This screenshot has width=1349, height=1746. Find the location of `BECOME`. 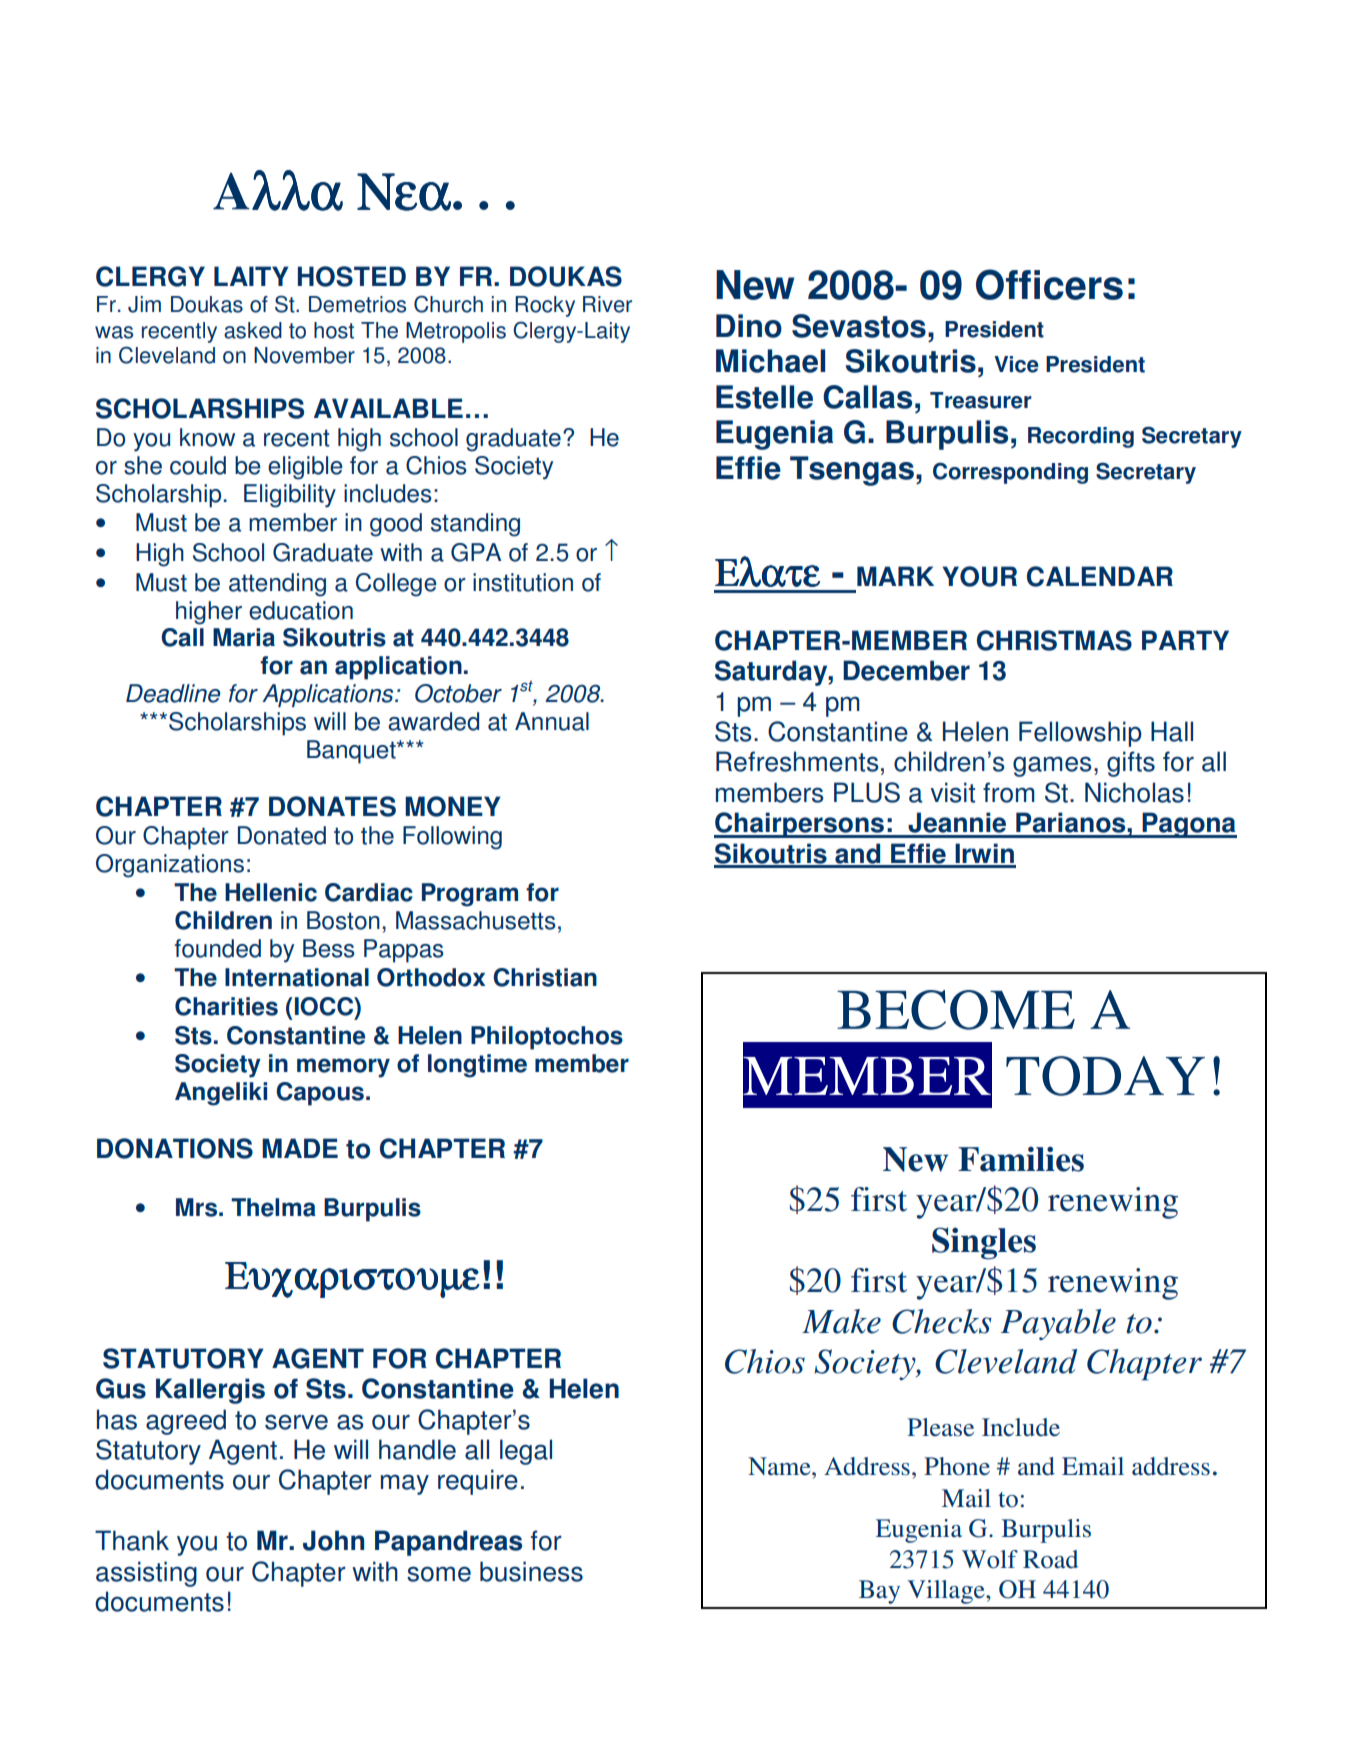

BECOME is located at coordinates (956, 1010).
